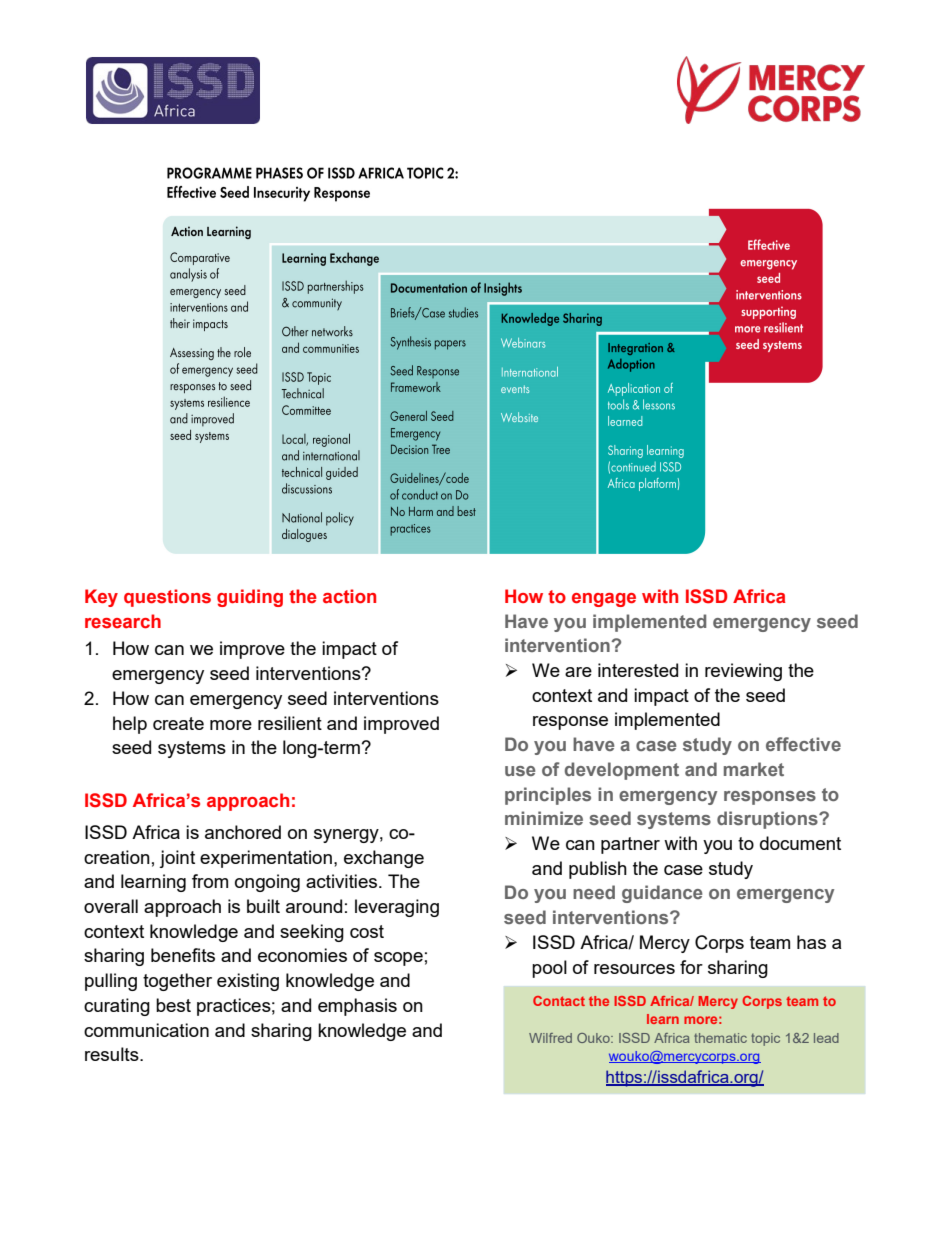 This screenshot has height=1233, width=952. What do you see at coordinates (754, 769) in the screenshot?
I see `market` at bounding box center [754, 769].
